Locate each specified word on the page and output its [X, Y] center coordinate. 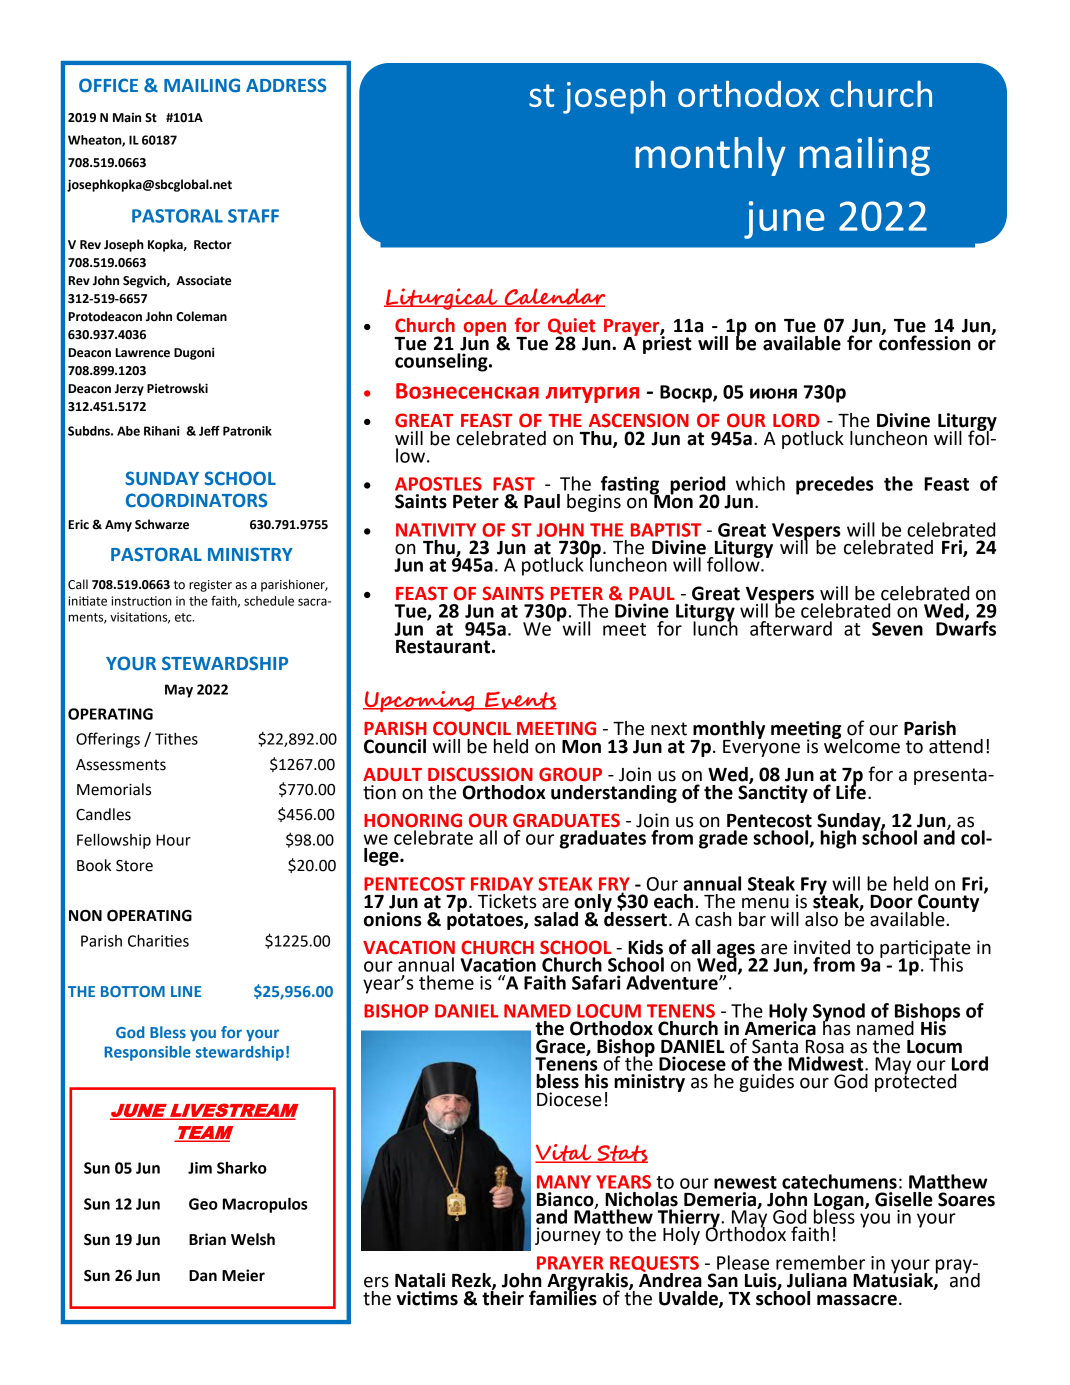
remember [820, 1262]
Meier [243, 1275]
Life [851, 791]
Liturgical [442, 299]
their [503, 1297]
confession [925, 342]
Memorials [114, 789]
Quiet [571, 327]
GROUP [570, 774]
